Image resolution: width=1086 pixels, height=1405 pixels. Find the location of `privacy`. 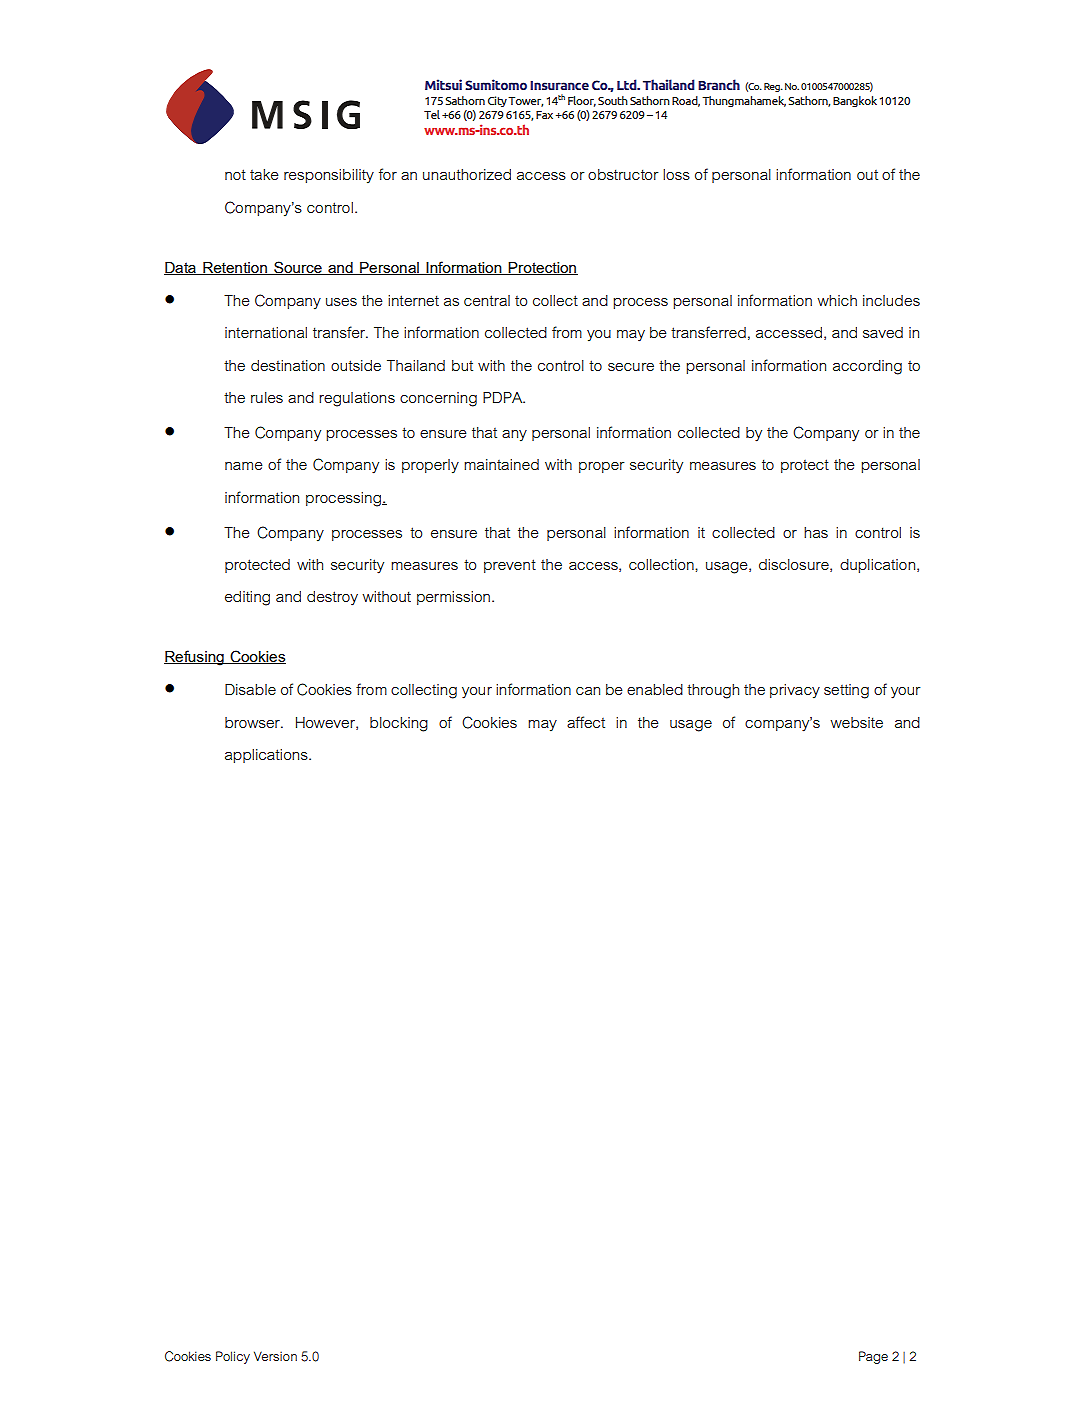

privacy is located at coordinates (795, 691).
